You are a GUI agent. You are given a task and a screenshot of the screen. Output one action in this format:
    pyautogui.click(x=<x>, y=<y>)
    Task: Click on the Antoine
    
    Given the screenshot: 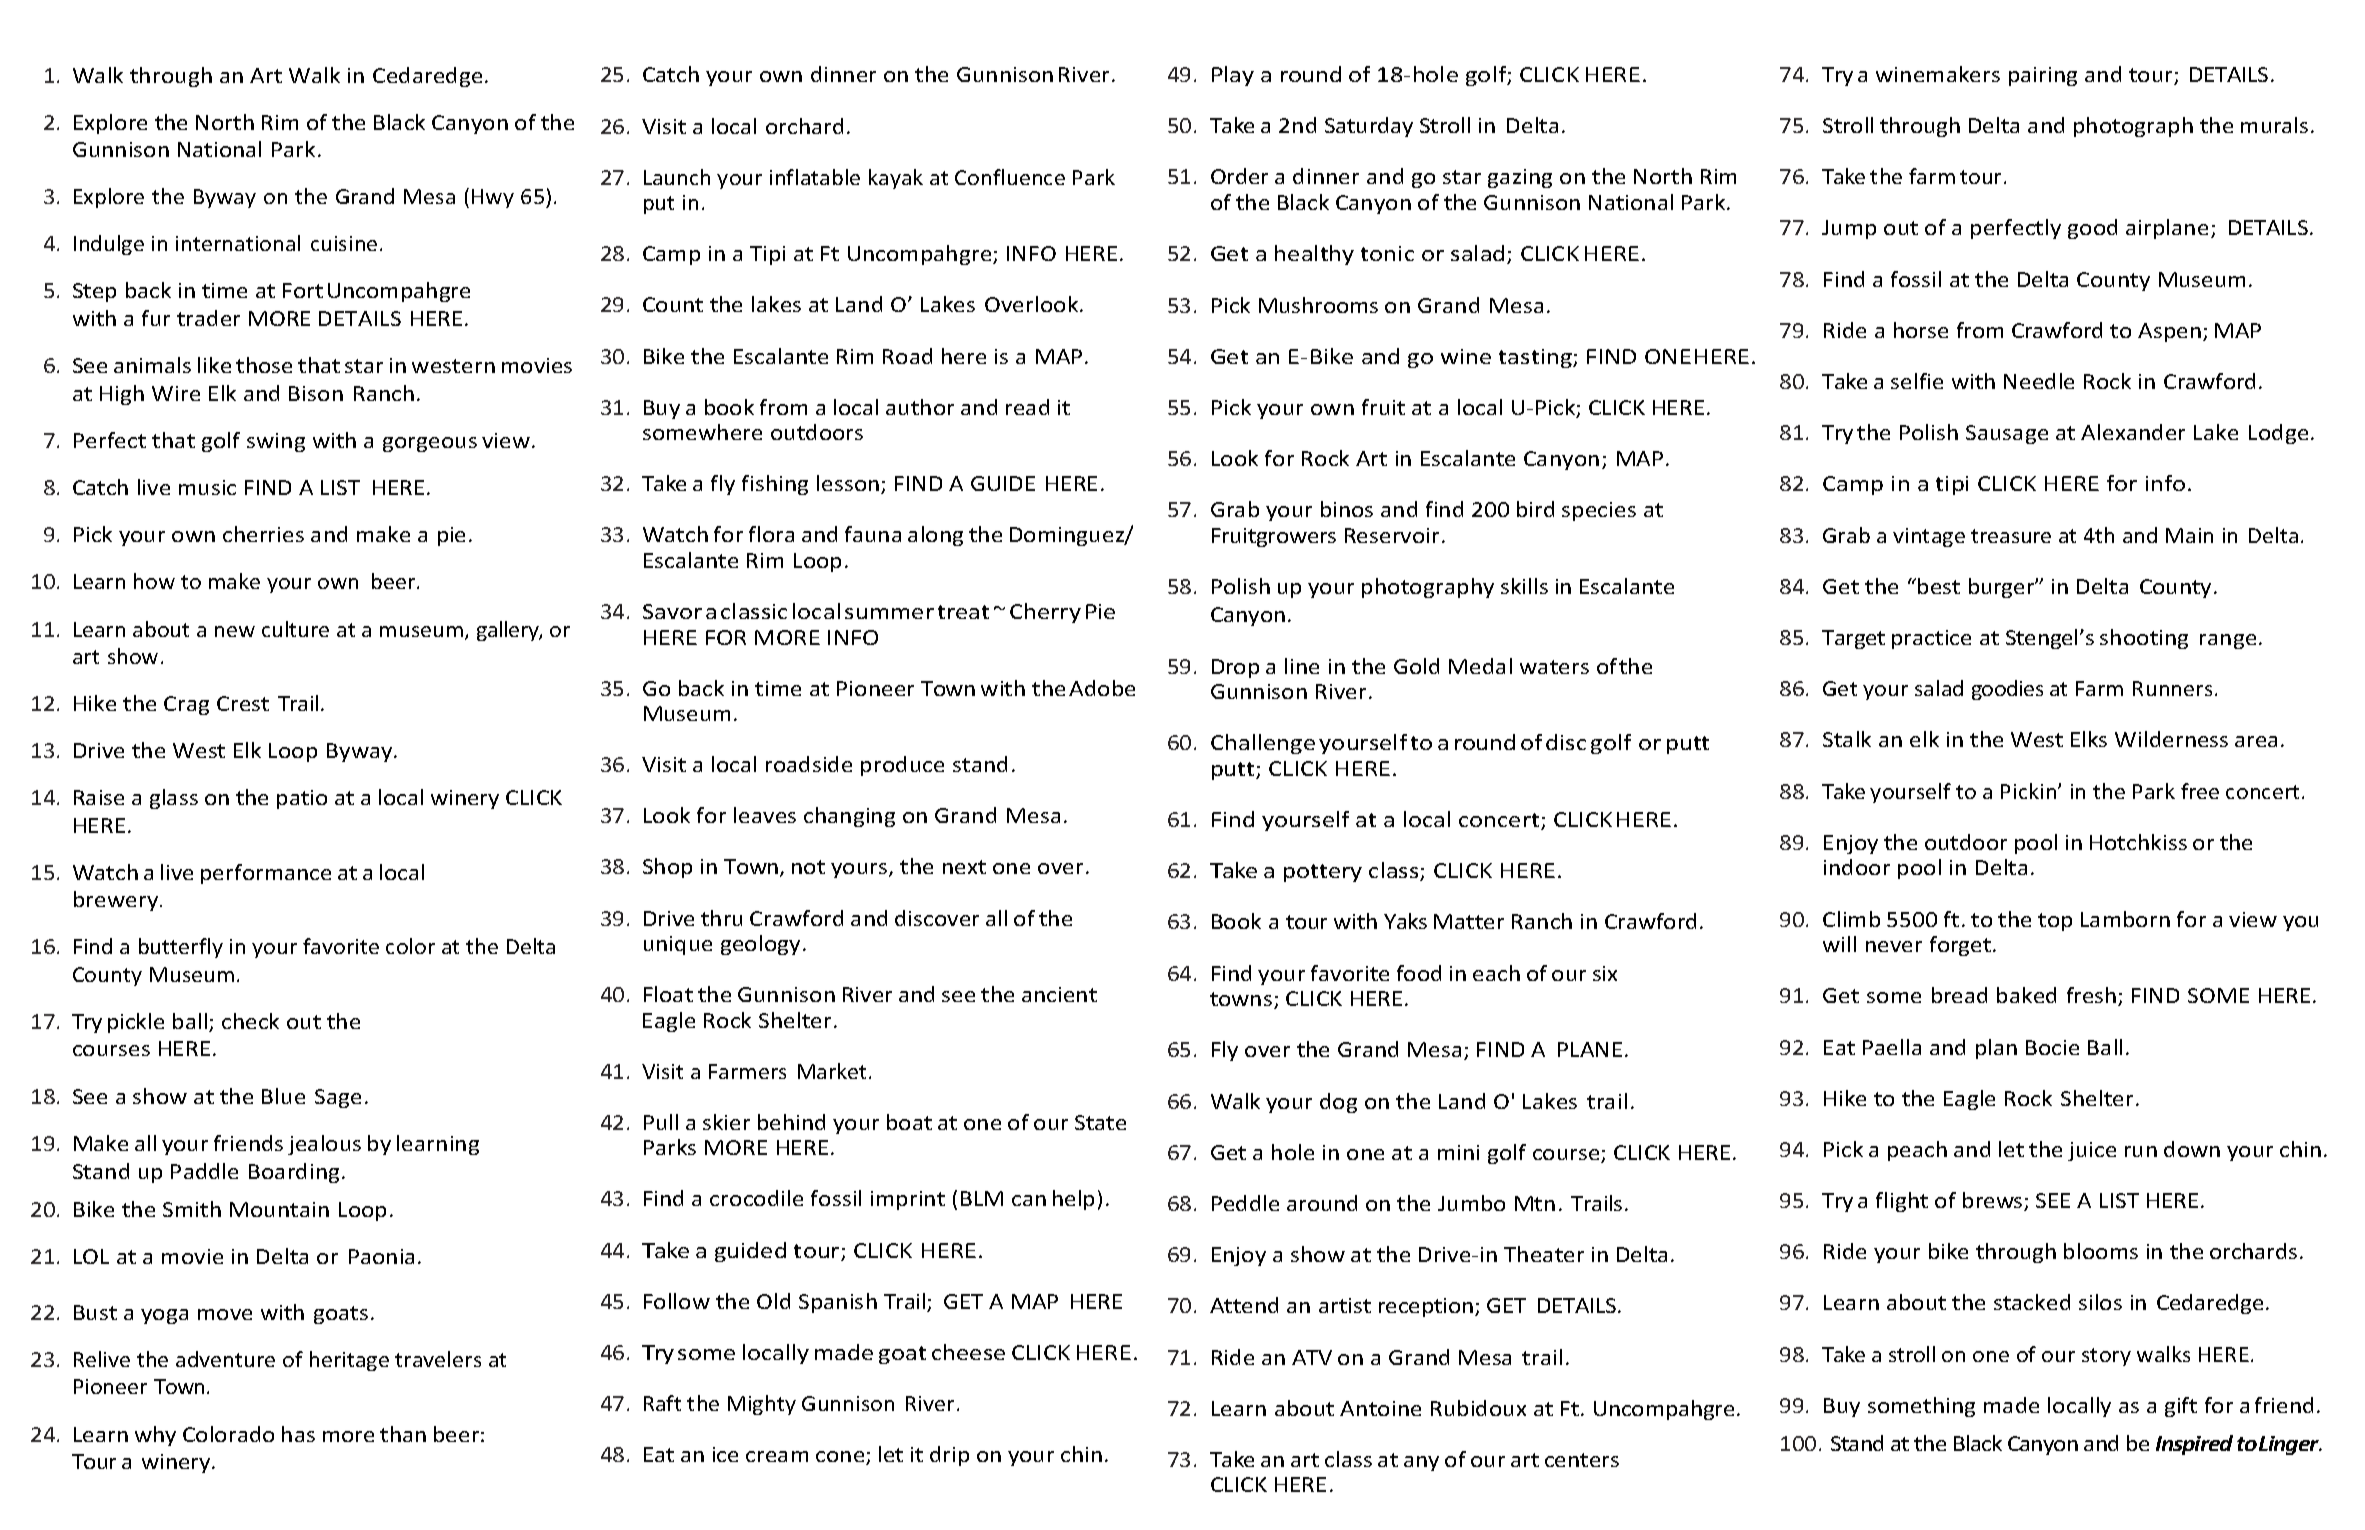 What is the action you would take?
    pyautogui.click(x=1380, y=1408)
